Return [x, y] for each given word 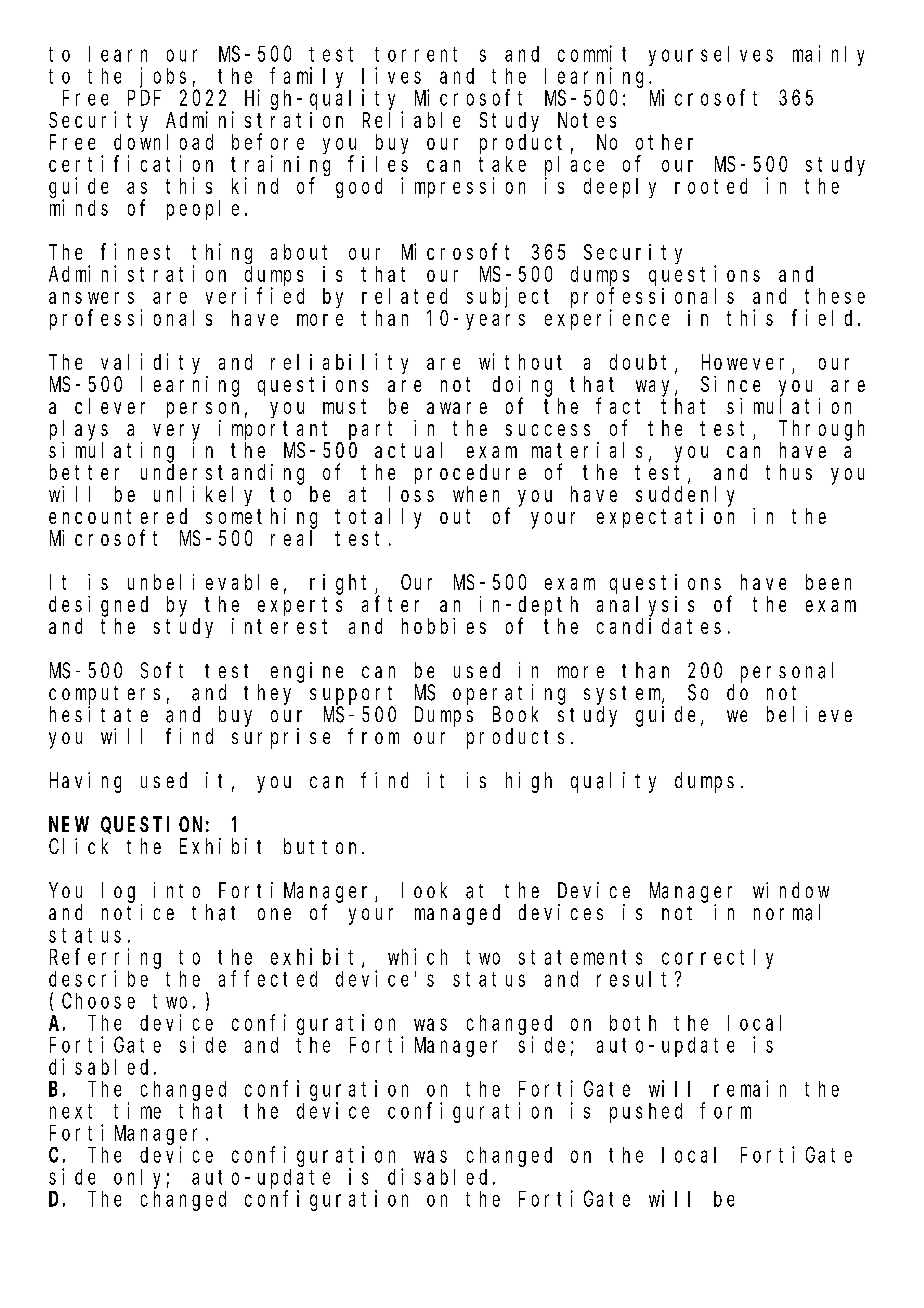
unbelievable [203, 582]
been [828, 582]
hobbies [444, 626]
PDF [144, 98]
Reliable [411, 119]
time [137, 1110]
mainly [828, 55]
